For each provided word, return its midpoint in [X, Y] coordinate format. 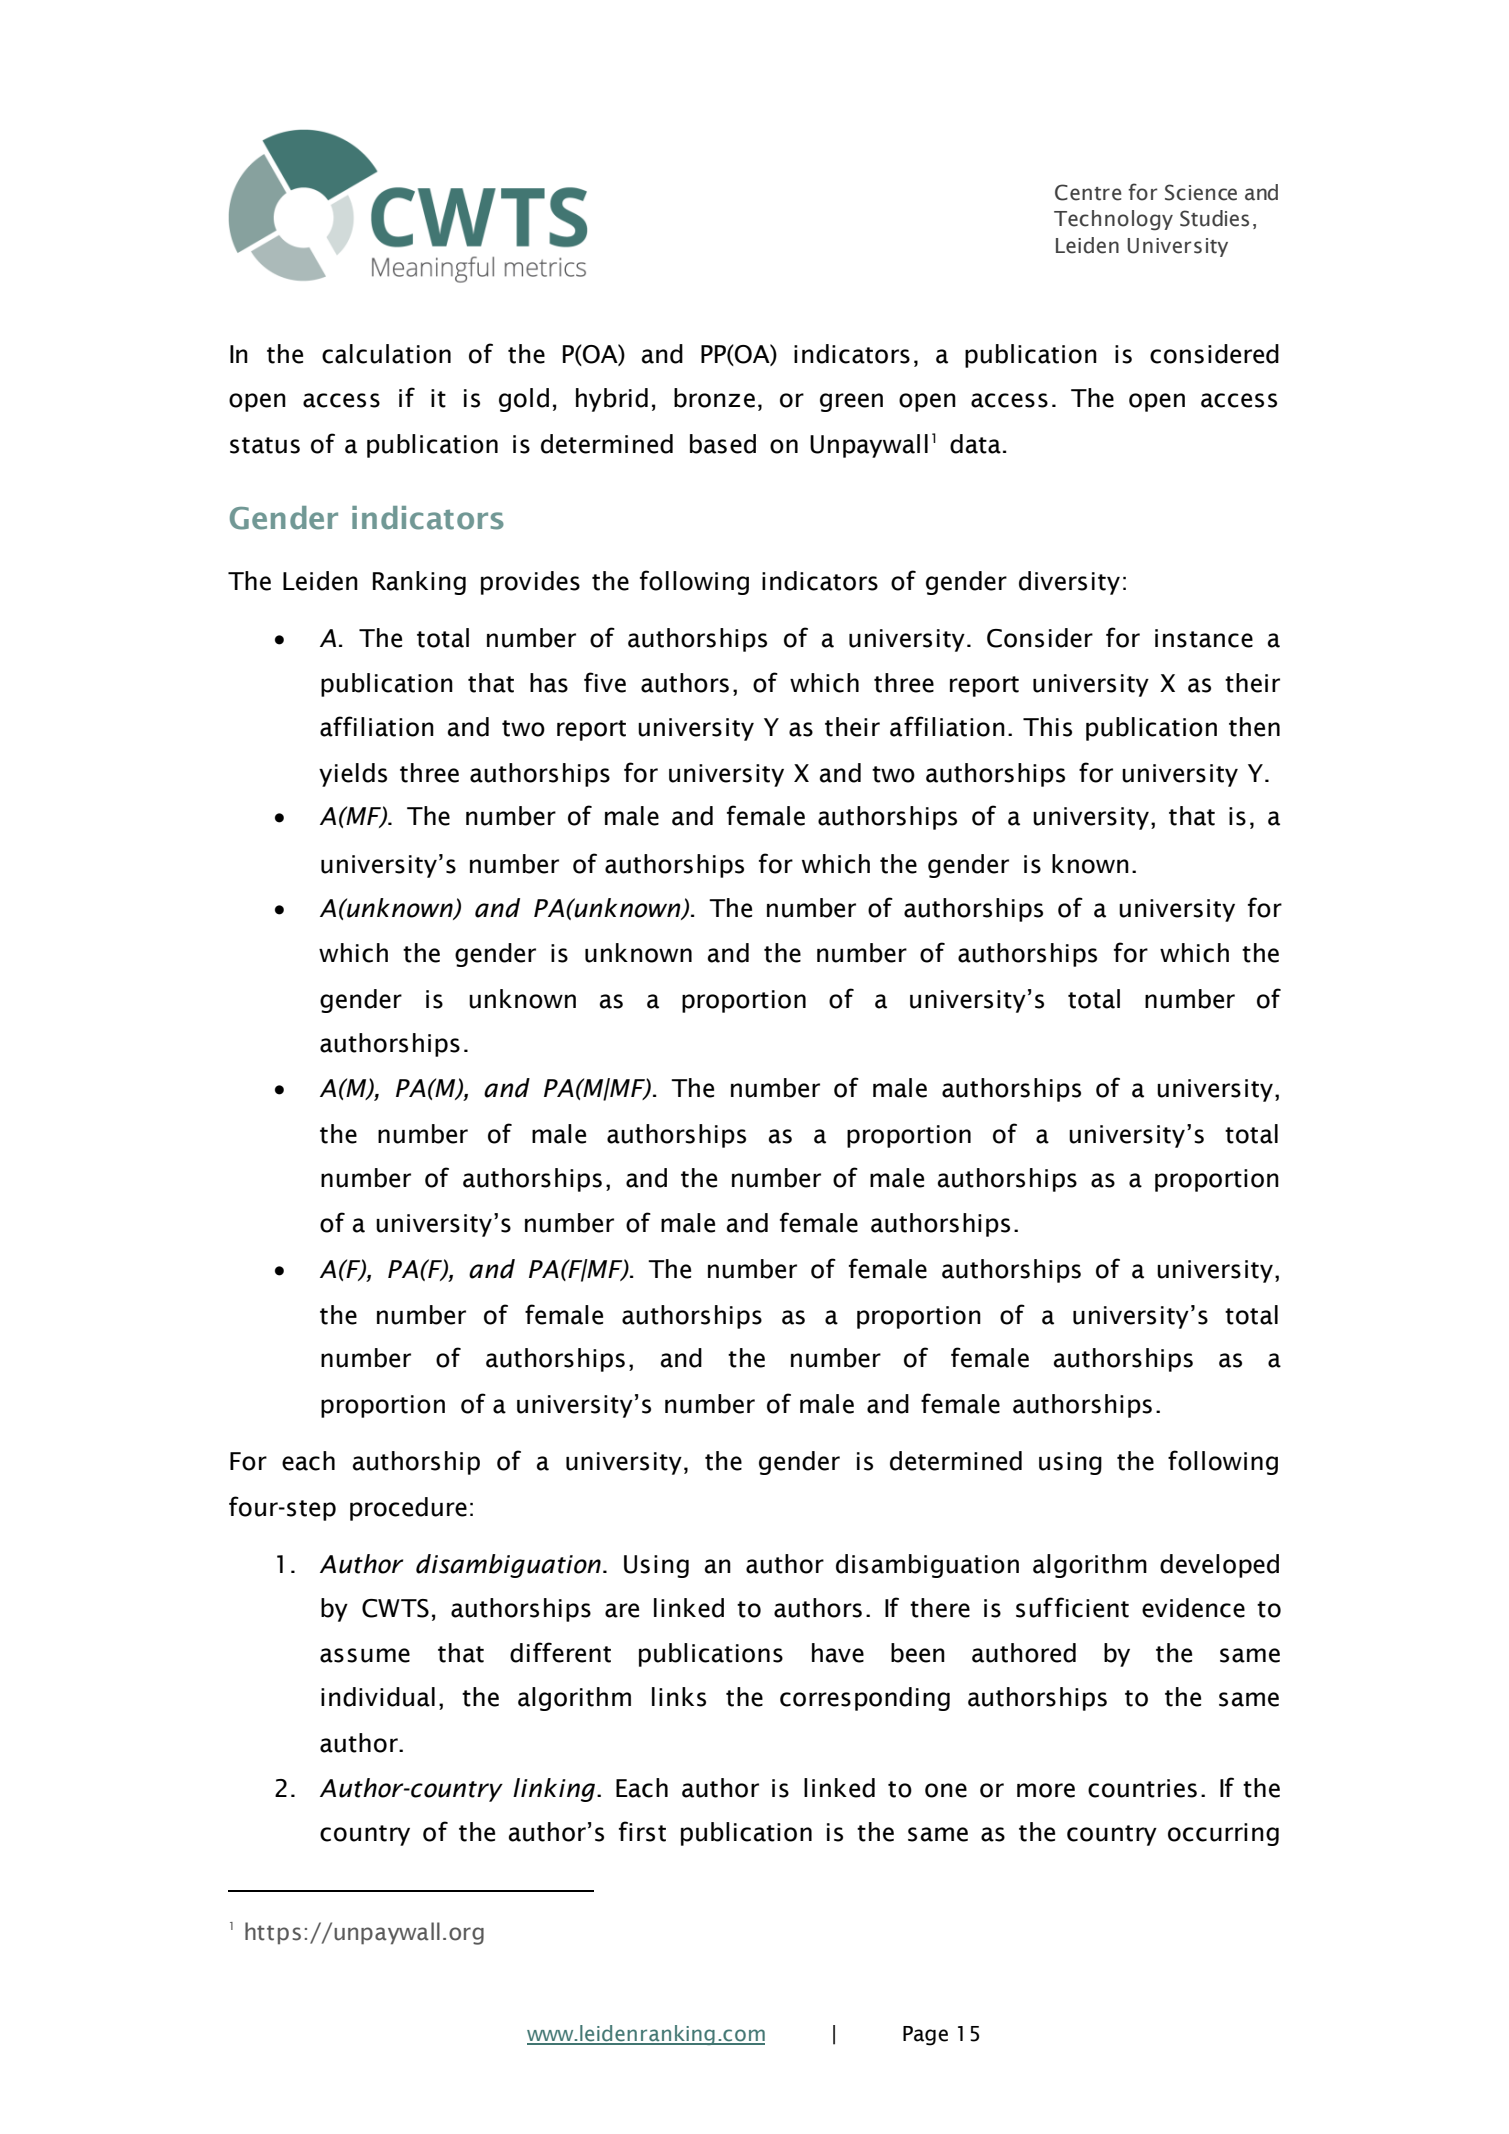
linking [555, 1790]
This [1047, 727]
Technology [1113, 220]
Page [925, 2036]
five [605, 682]
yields [353, 775]
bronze [714, 398]
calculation [386, 354]
